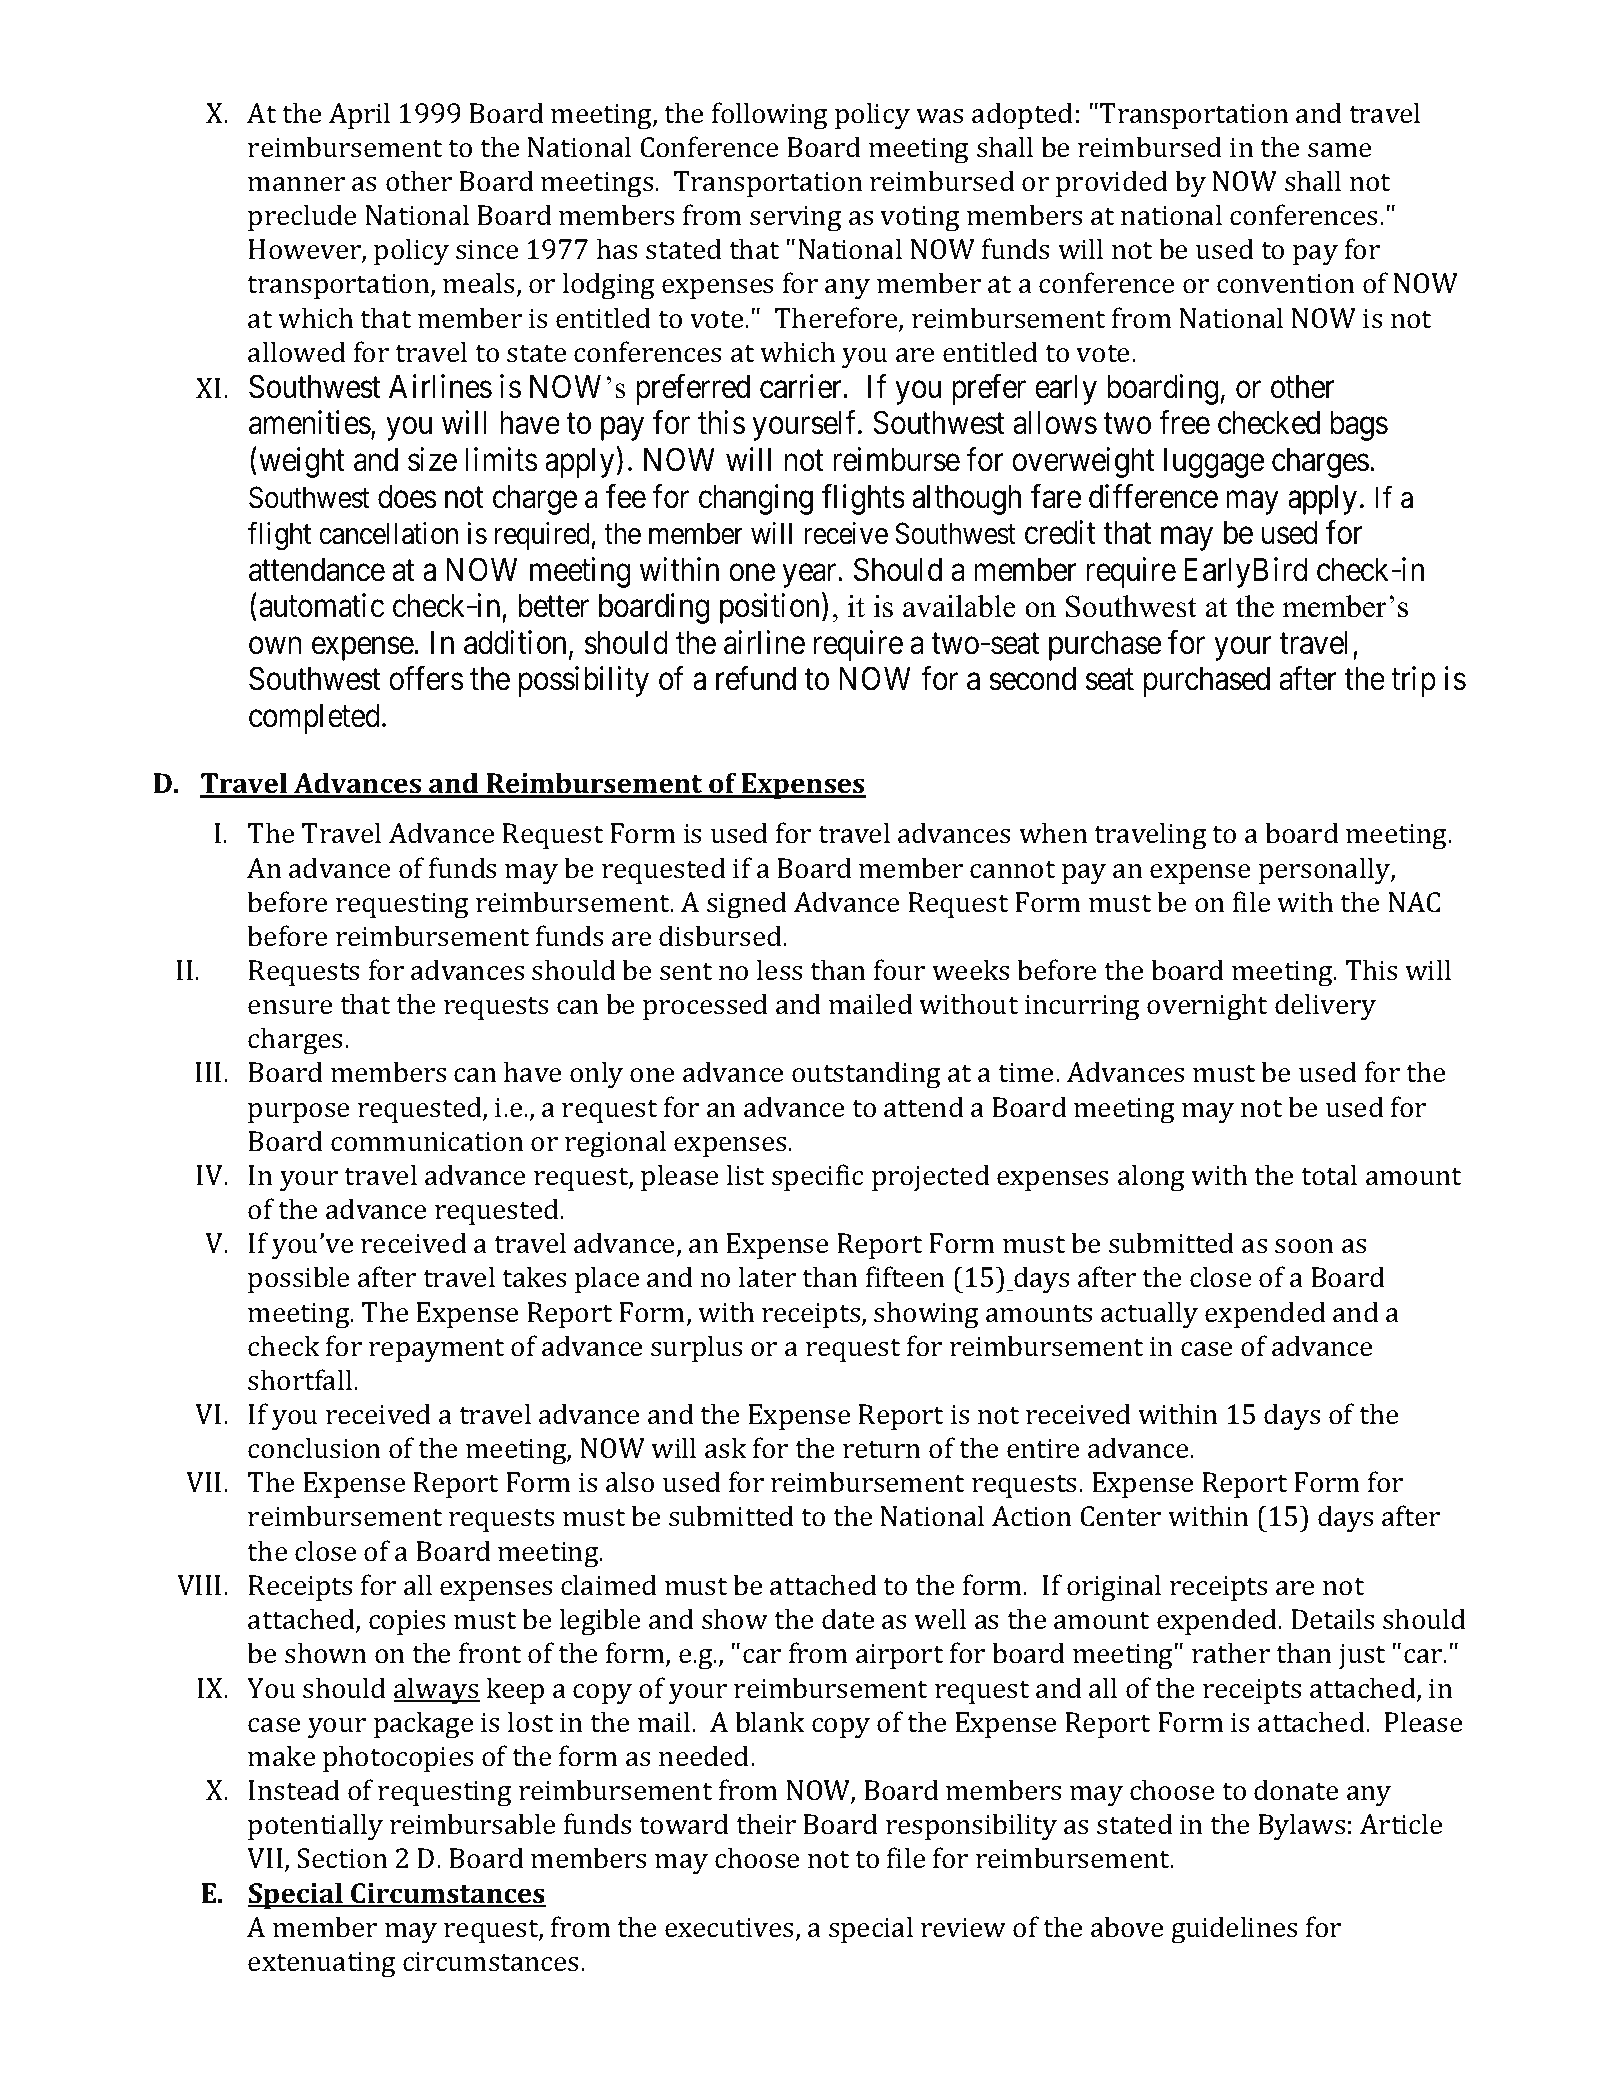 This screenshot has height=2098, width=1621. I want to click on ensure, so click(290, 1007).
